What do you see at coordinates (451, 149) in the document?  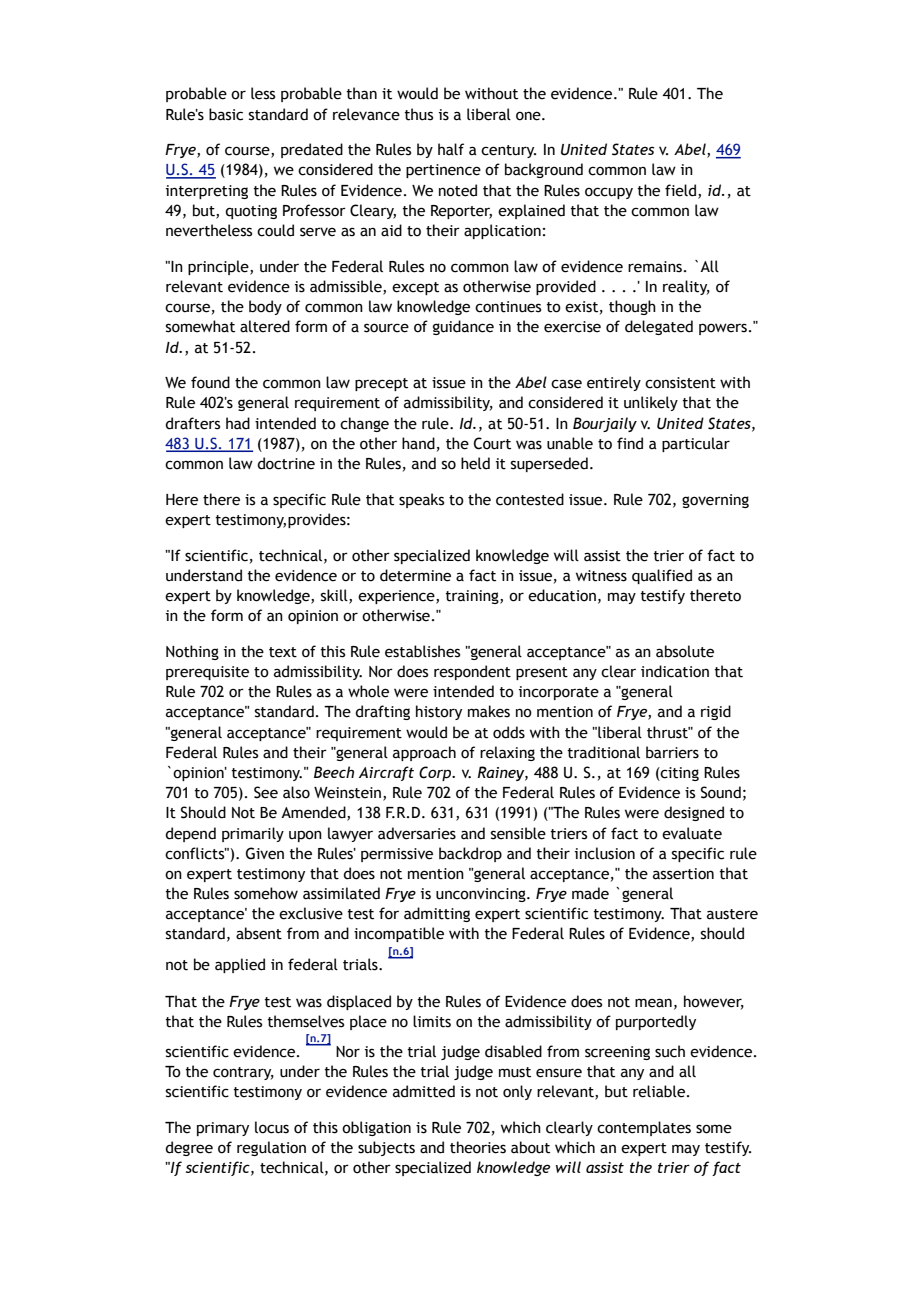 I see `half` at bounding box center [451, 149].
